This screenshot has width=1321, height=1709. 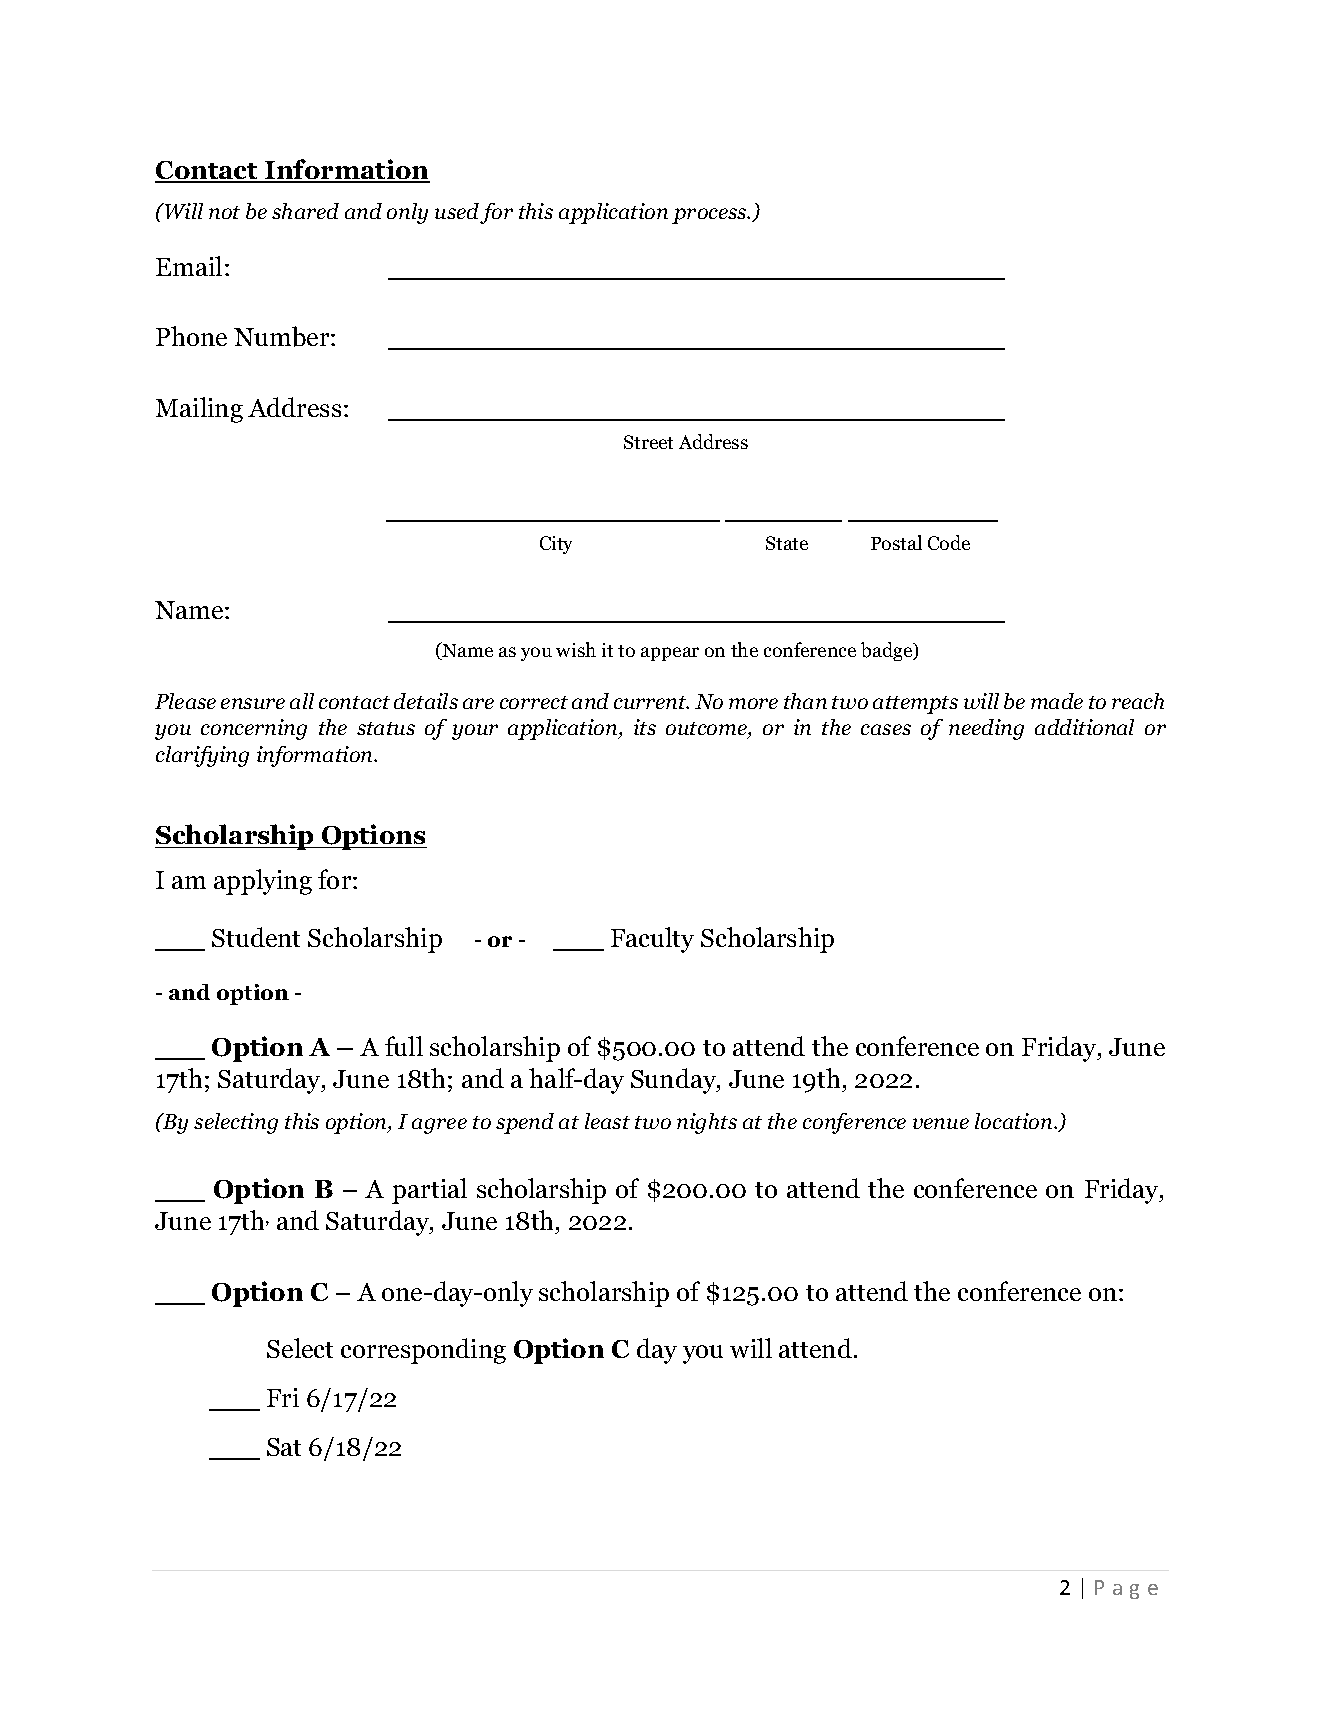 I want to click on partial, so click(x=429, y=1191).
